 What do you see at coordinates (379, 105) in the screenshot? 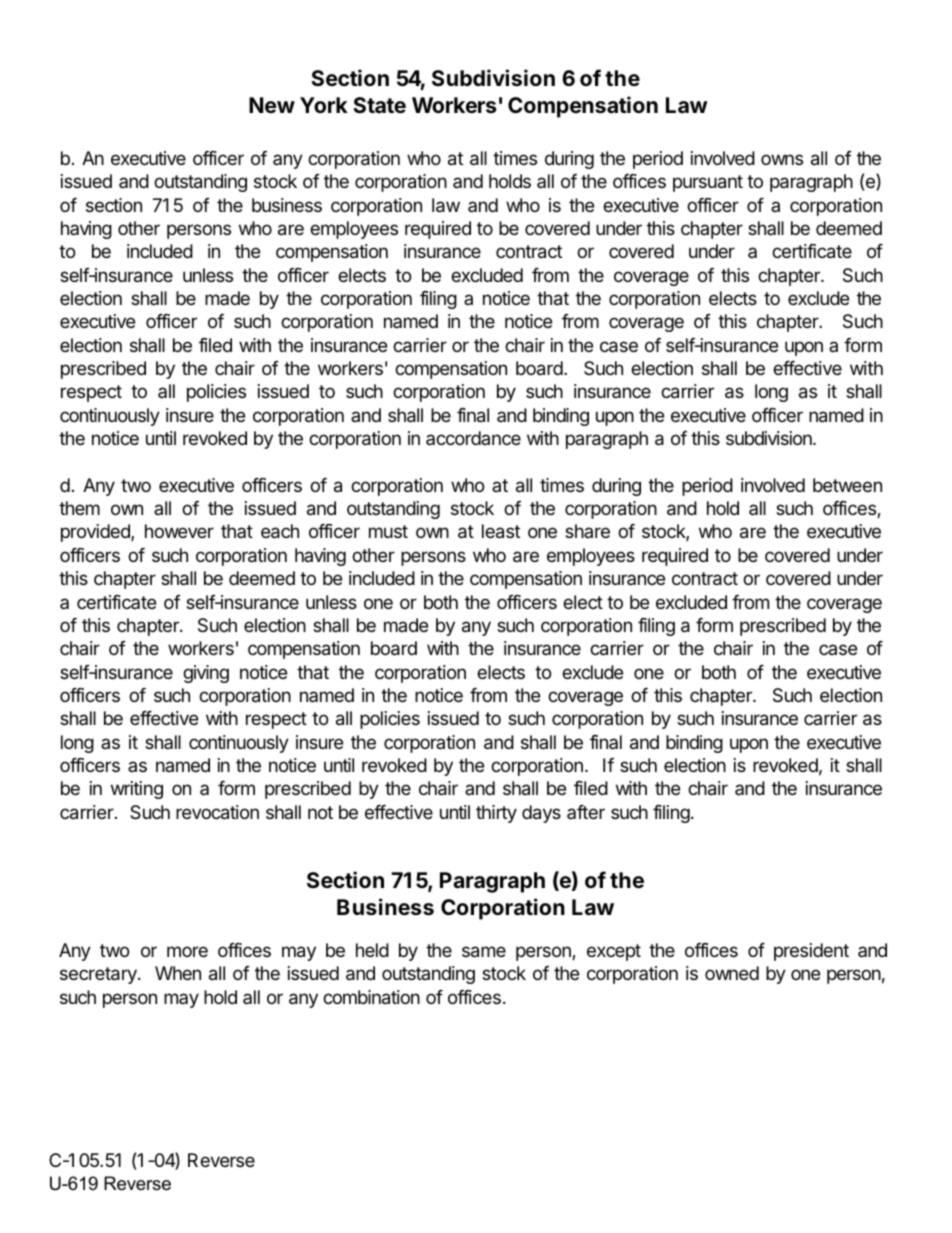
I see `State` at bounding box center [379, 105].
